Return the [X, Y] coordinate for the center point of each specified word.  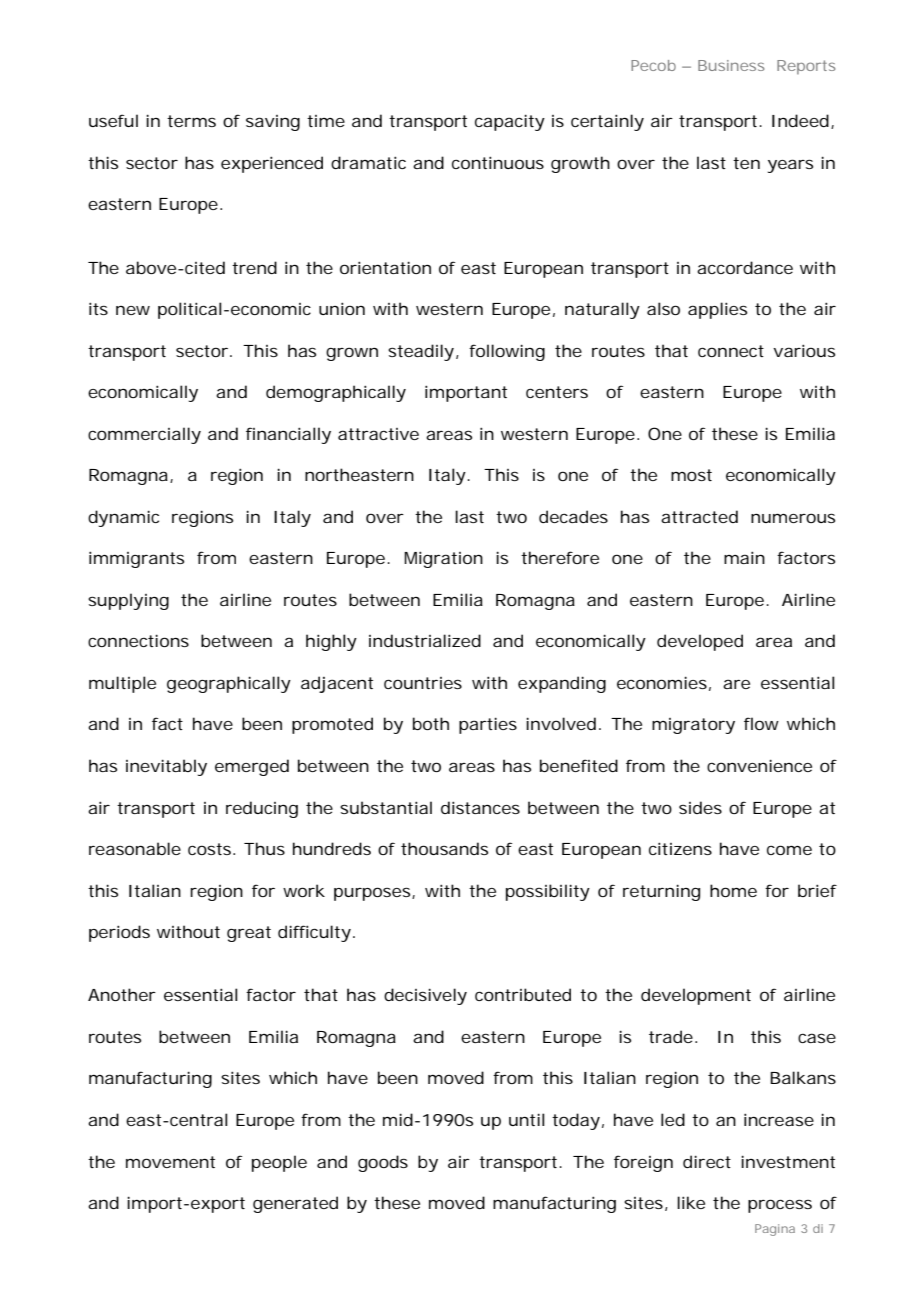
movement [170, 1162]
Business [731, 65]
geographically [229, 684]
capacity [510, 122]
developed [700, 642]
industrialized [425, 640]
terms [191, 121]
